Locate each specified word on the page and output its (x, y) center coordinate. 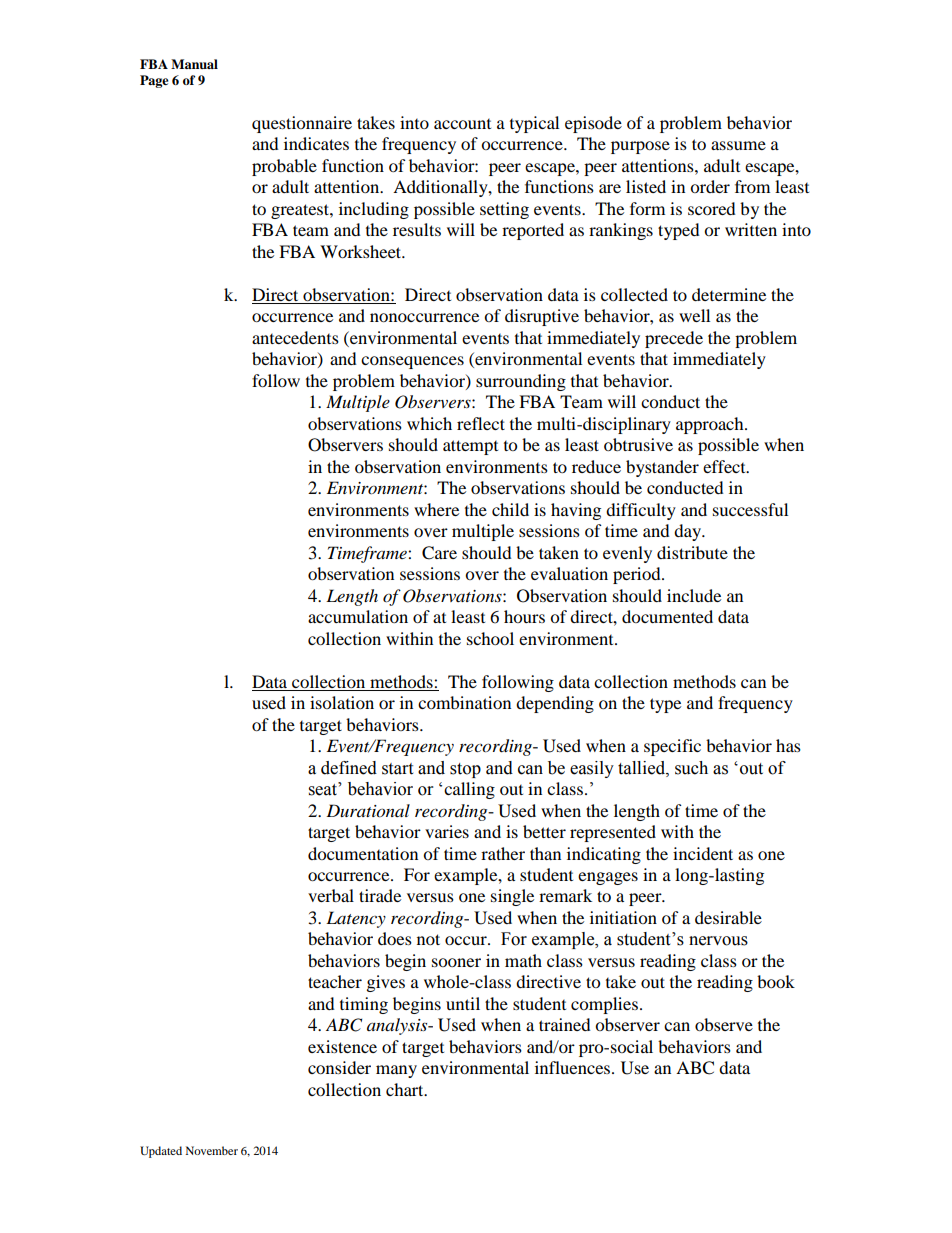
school (490, 638)
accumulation (358, 616)
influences (574, 1067)
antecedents (295, 337)
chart (406, 1089)
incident (703, 853)
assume (738, 145)
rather (503, 853)
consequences (412, 362)
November (212, 1150)
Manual (194, 64)
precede (674, 339)
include (694, 595)
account (462, 124)
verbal (331, 895)
